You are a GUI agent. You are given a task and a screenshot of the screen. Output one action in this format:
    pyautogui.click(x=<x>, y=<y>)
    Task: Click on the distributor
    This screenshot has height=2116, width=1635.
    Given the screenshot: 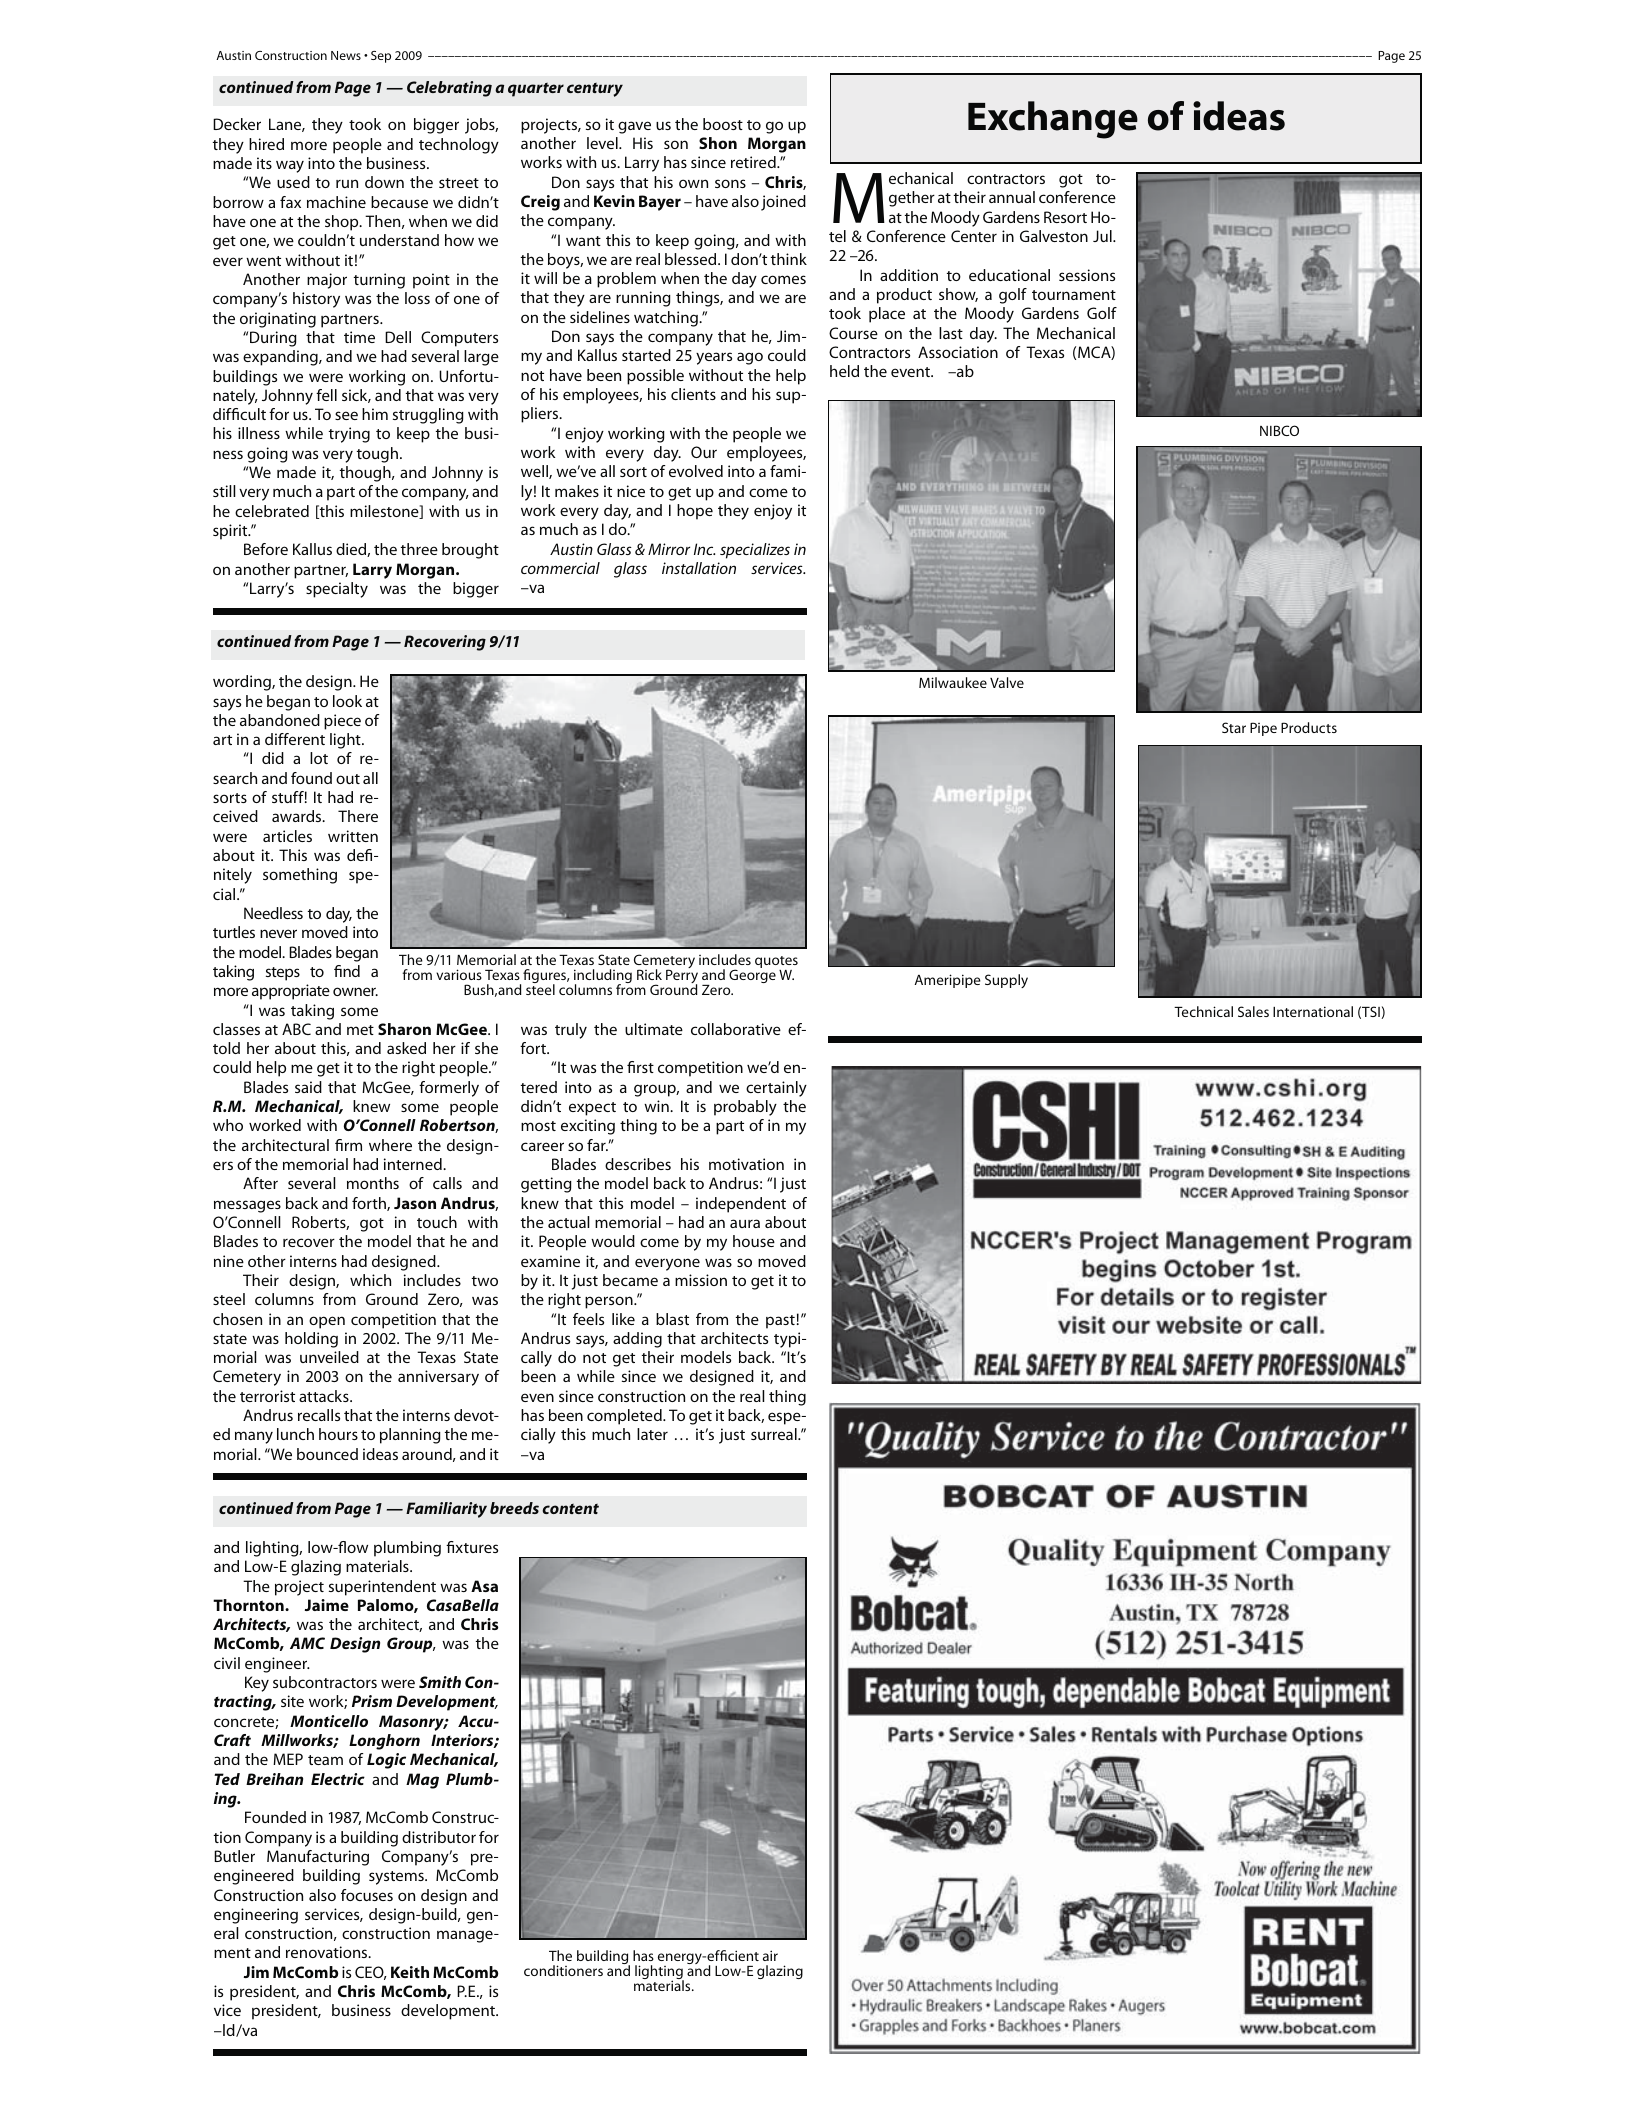 What is the action you would take?
    pyautogui.click(x=439, y=1837)
